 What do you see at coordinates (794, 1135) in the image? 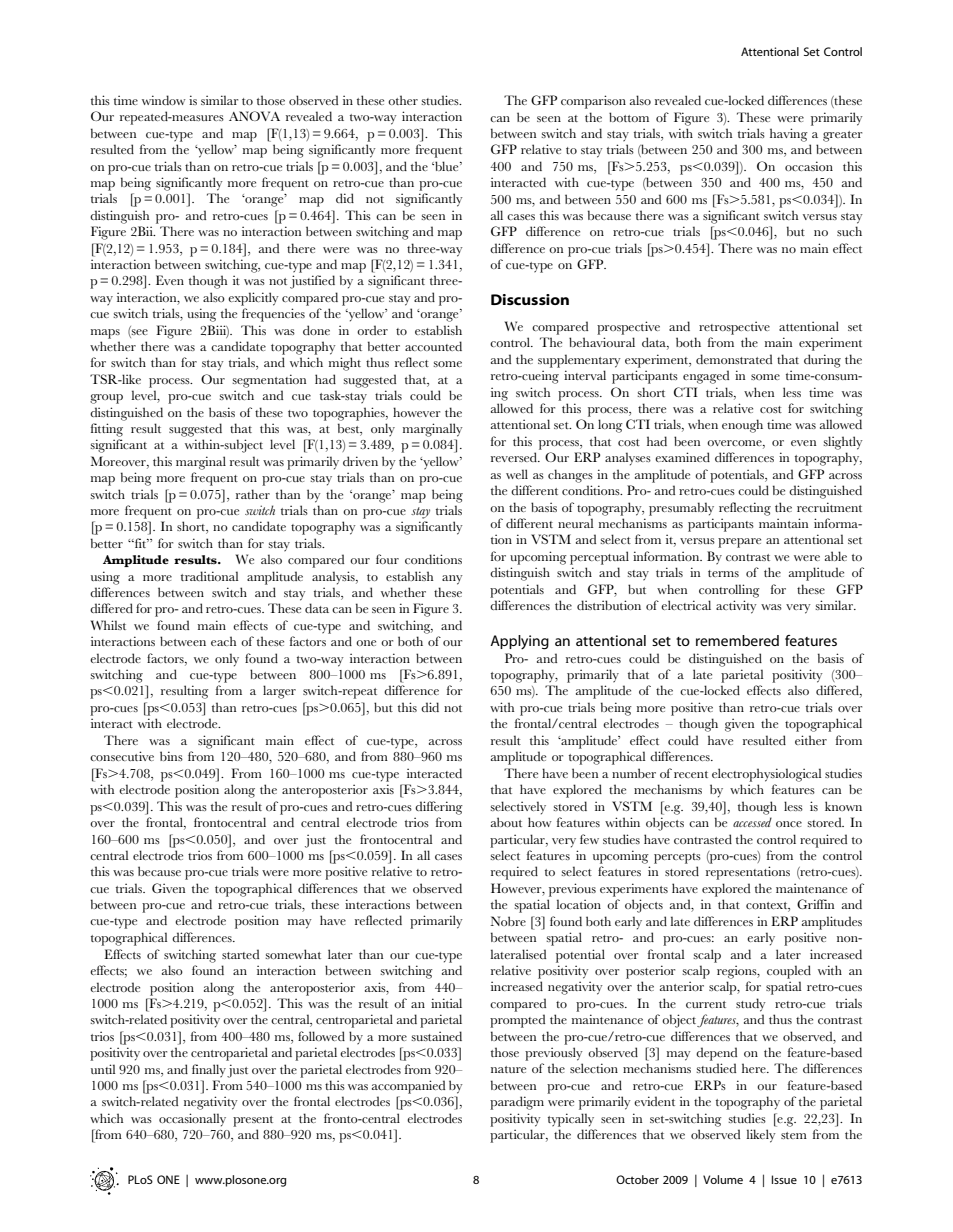
I see `stem` at bounding box center [794, 1135].
